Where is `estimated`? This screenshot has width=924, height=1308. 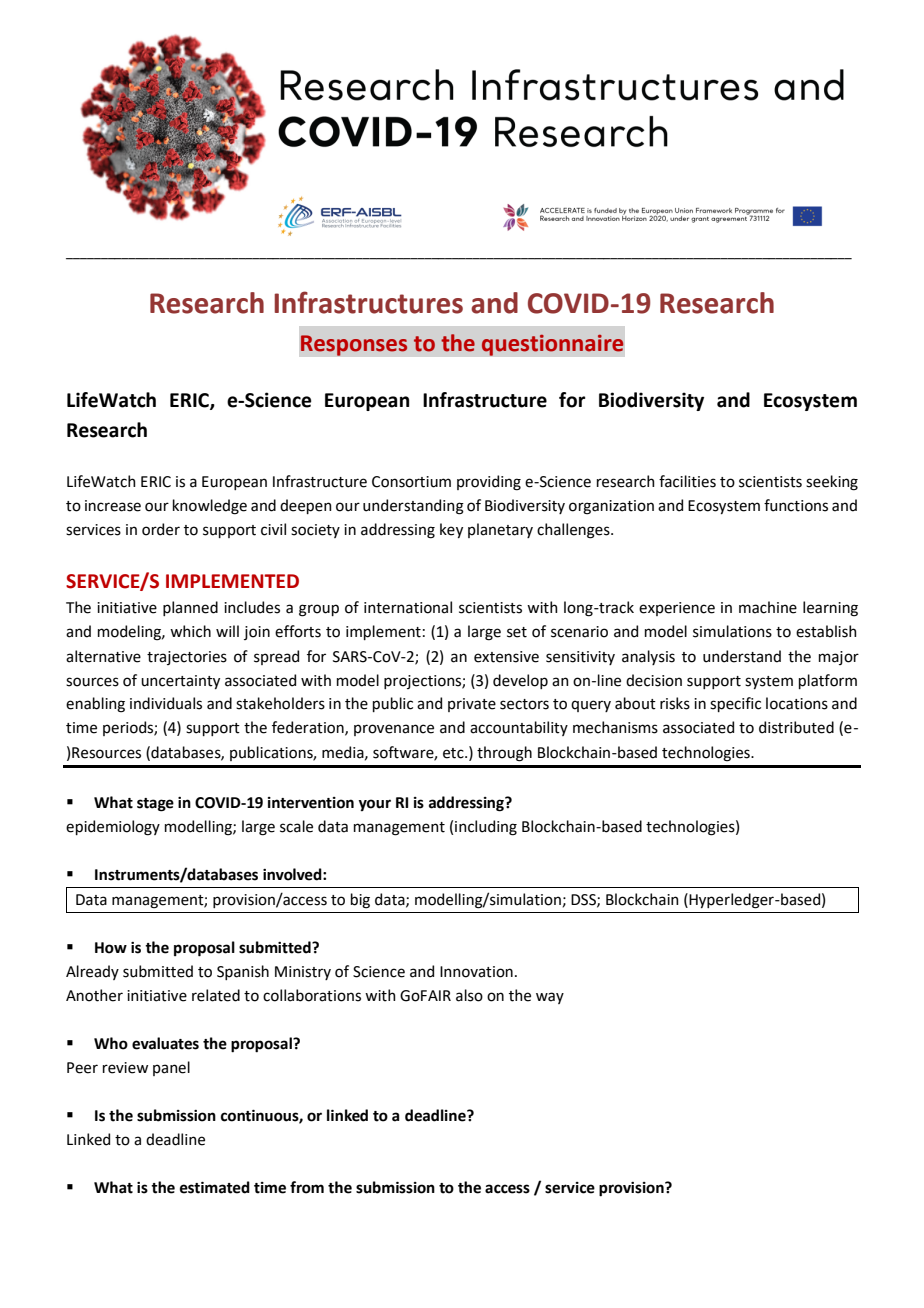
estimated is located at coordinates (215, 1187).
